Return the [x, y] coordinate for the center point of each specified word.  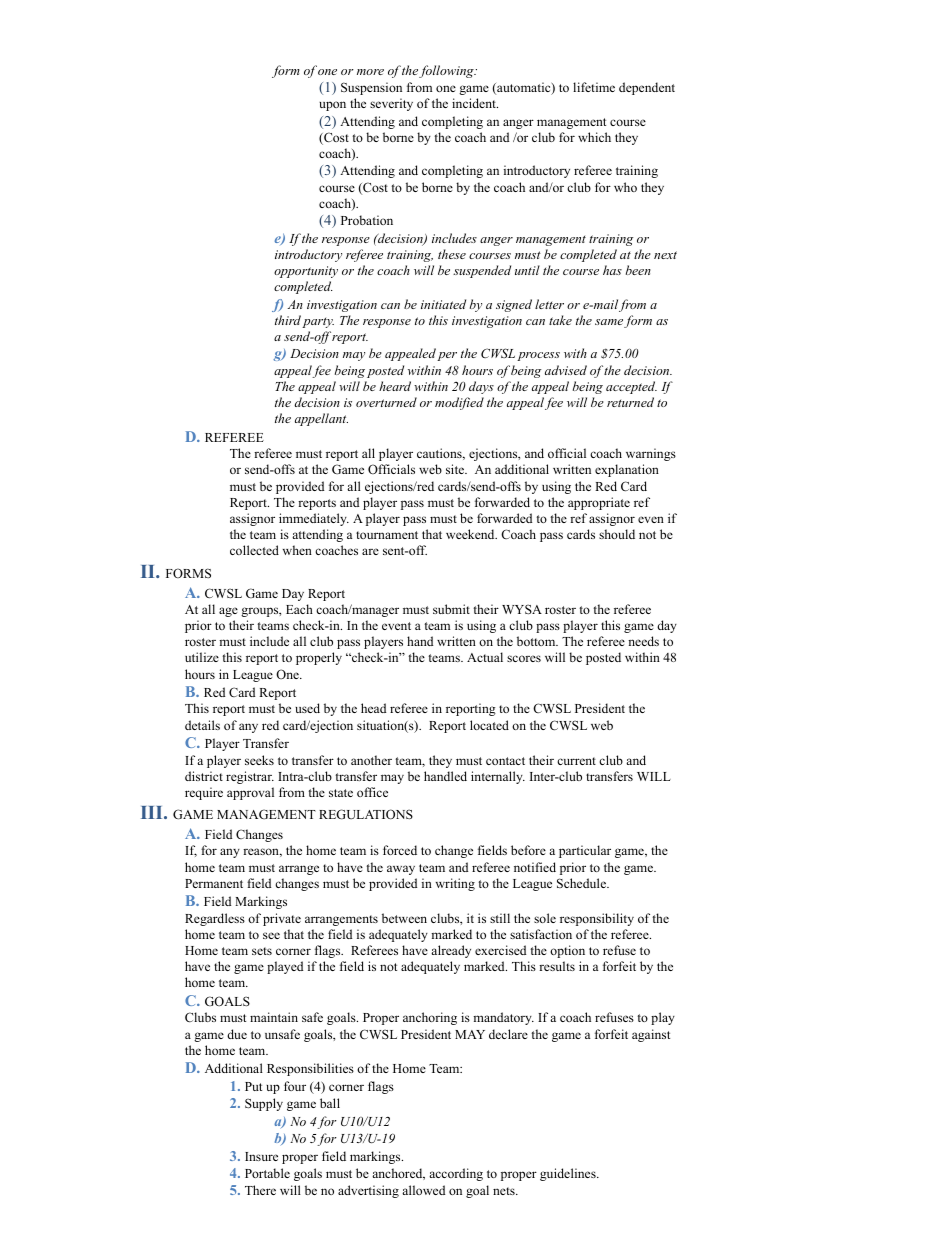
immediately [314, 519]
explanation [627, 470]
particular [585, 851]
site [456, 469]
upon [332, 106]
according [456, 1174]
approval [250, 793]
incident [475, 103]
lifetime [594, 87]
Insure [261, 1156]
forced [400, 850]
